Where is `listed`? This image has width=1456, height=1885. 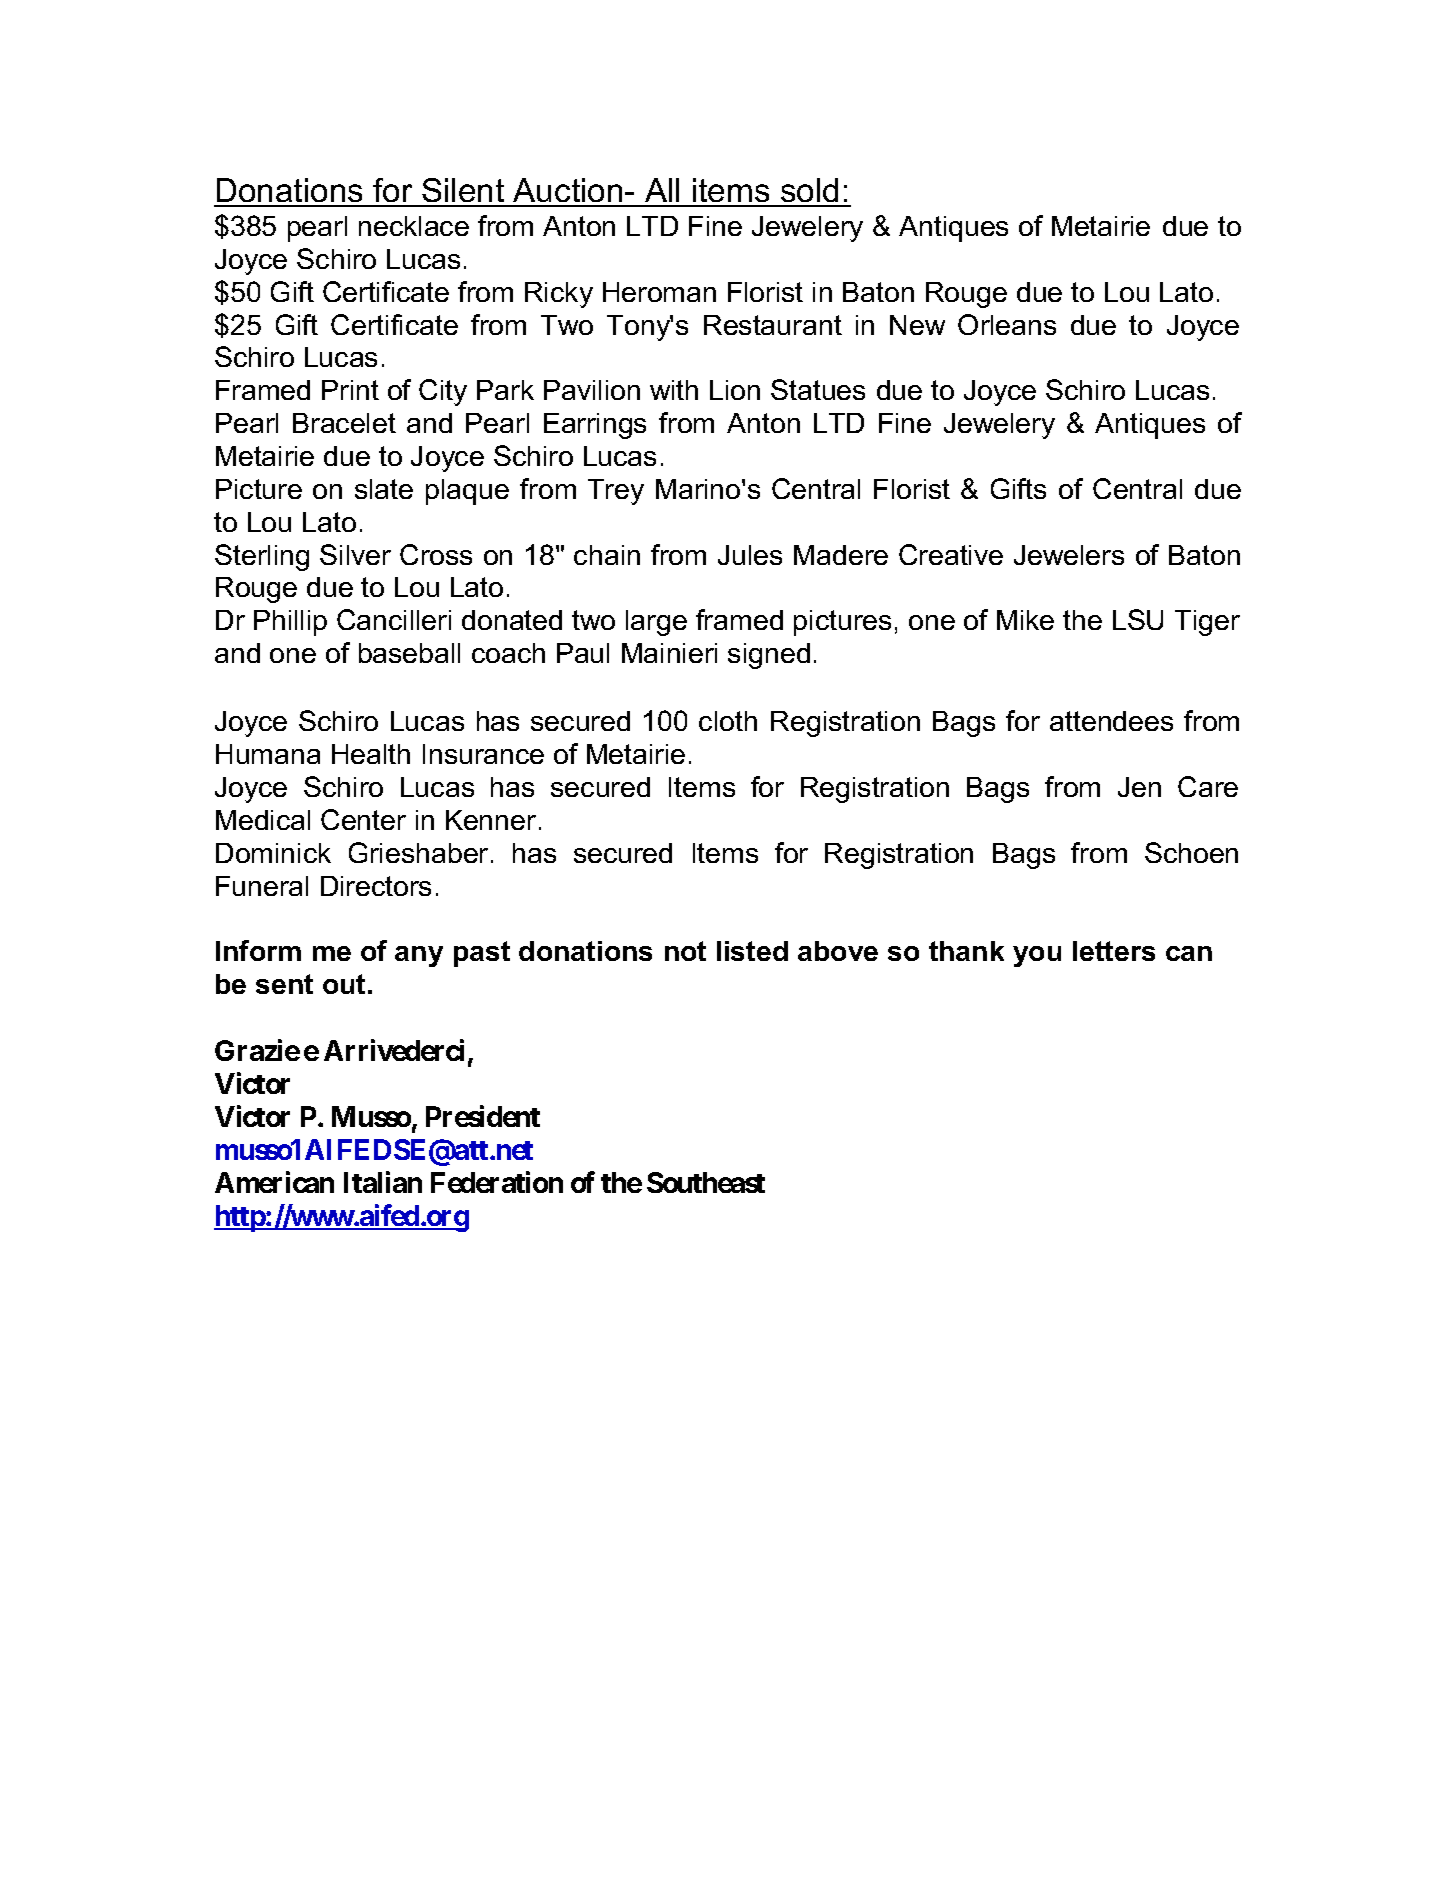 listed is located at coordinates (752, 951).
